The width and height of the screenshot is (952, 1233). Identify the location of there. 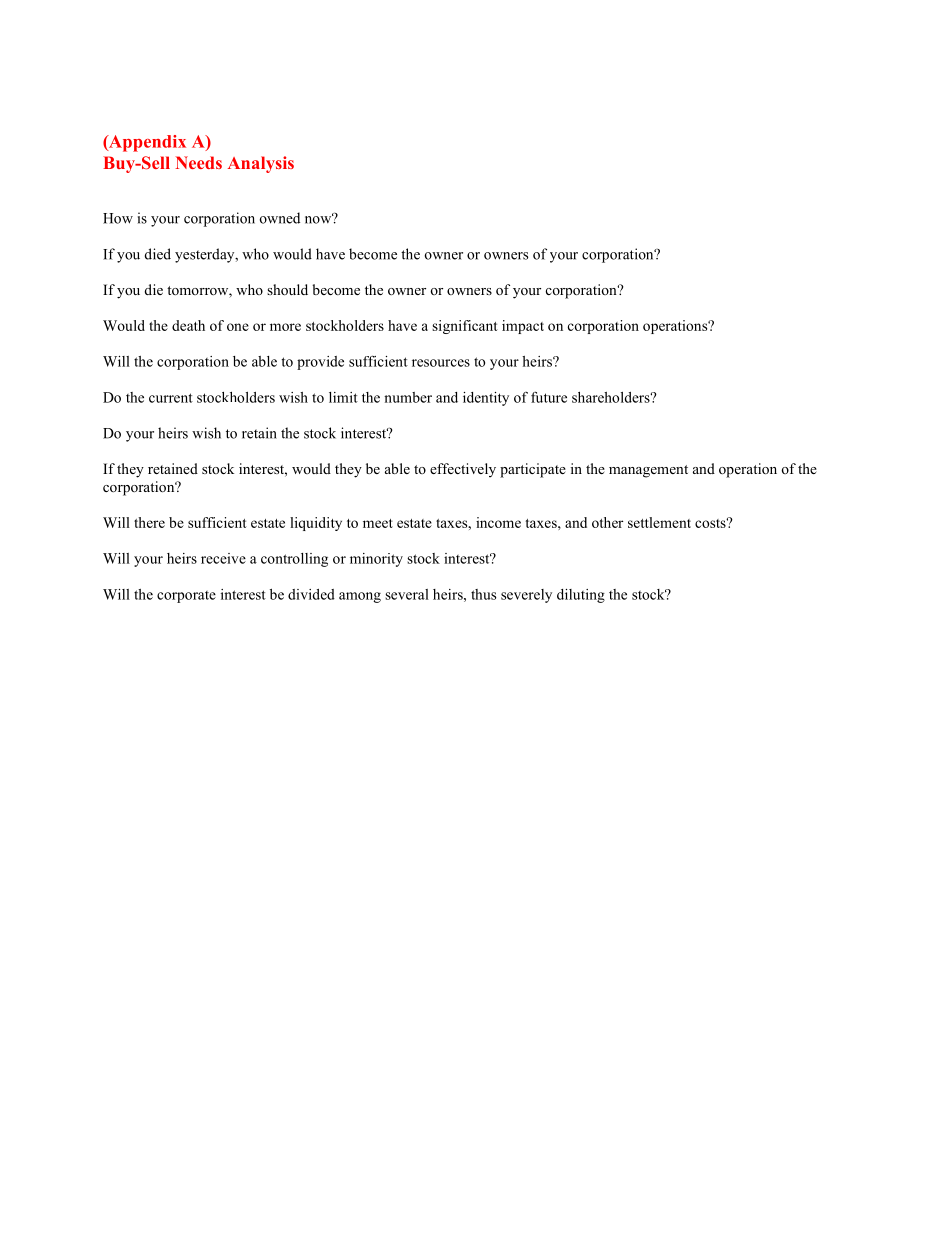
(149, 522).
